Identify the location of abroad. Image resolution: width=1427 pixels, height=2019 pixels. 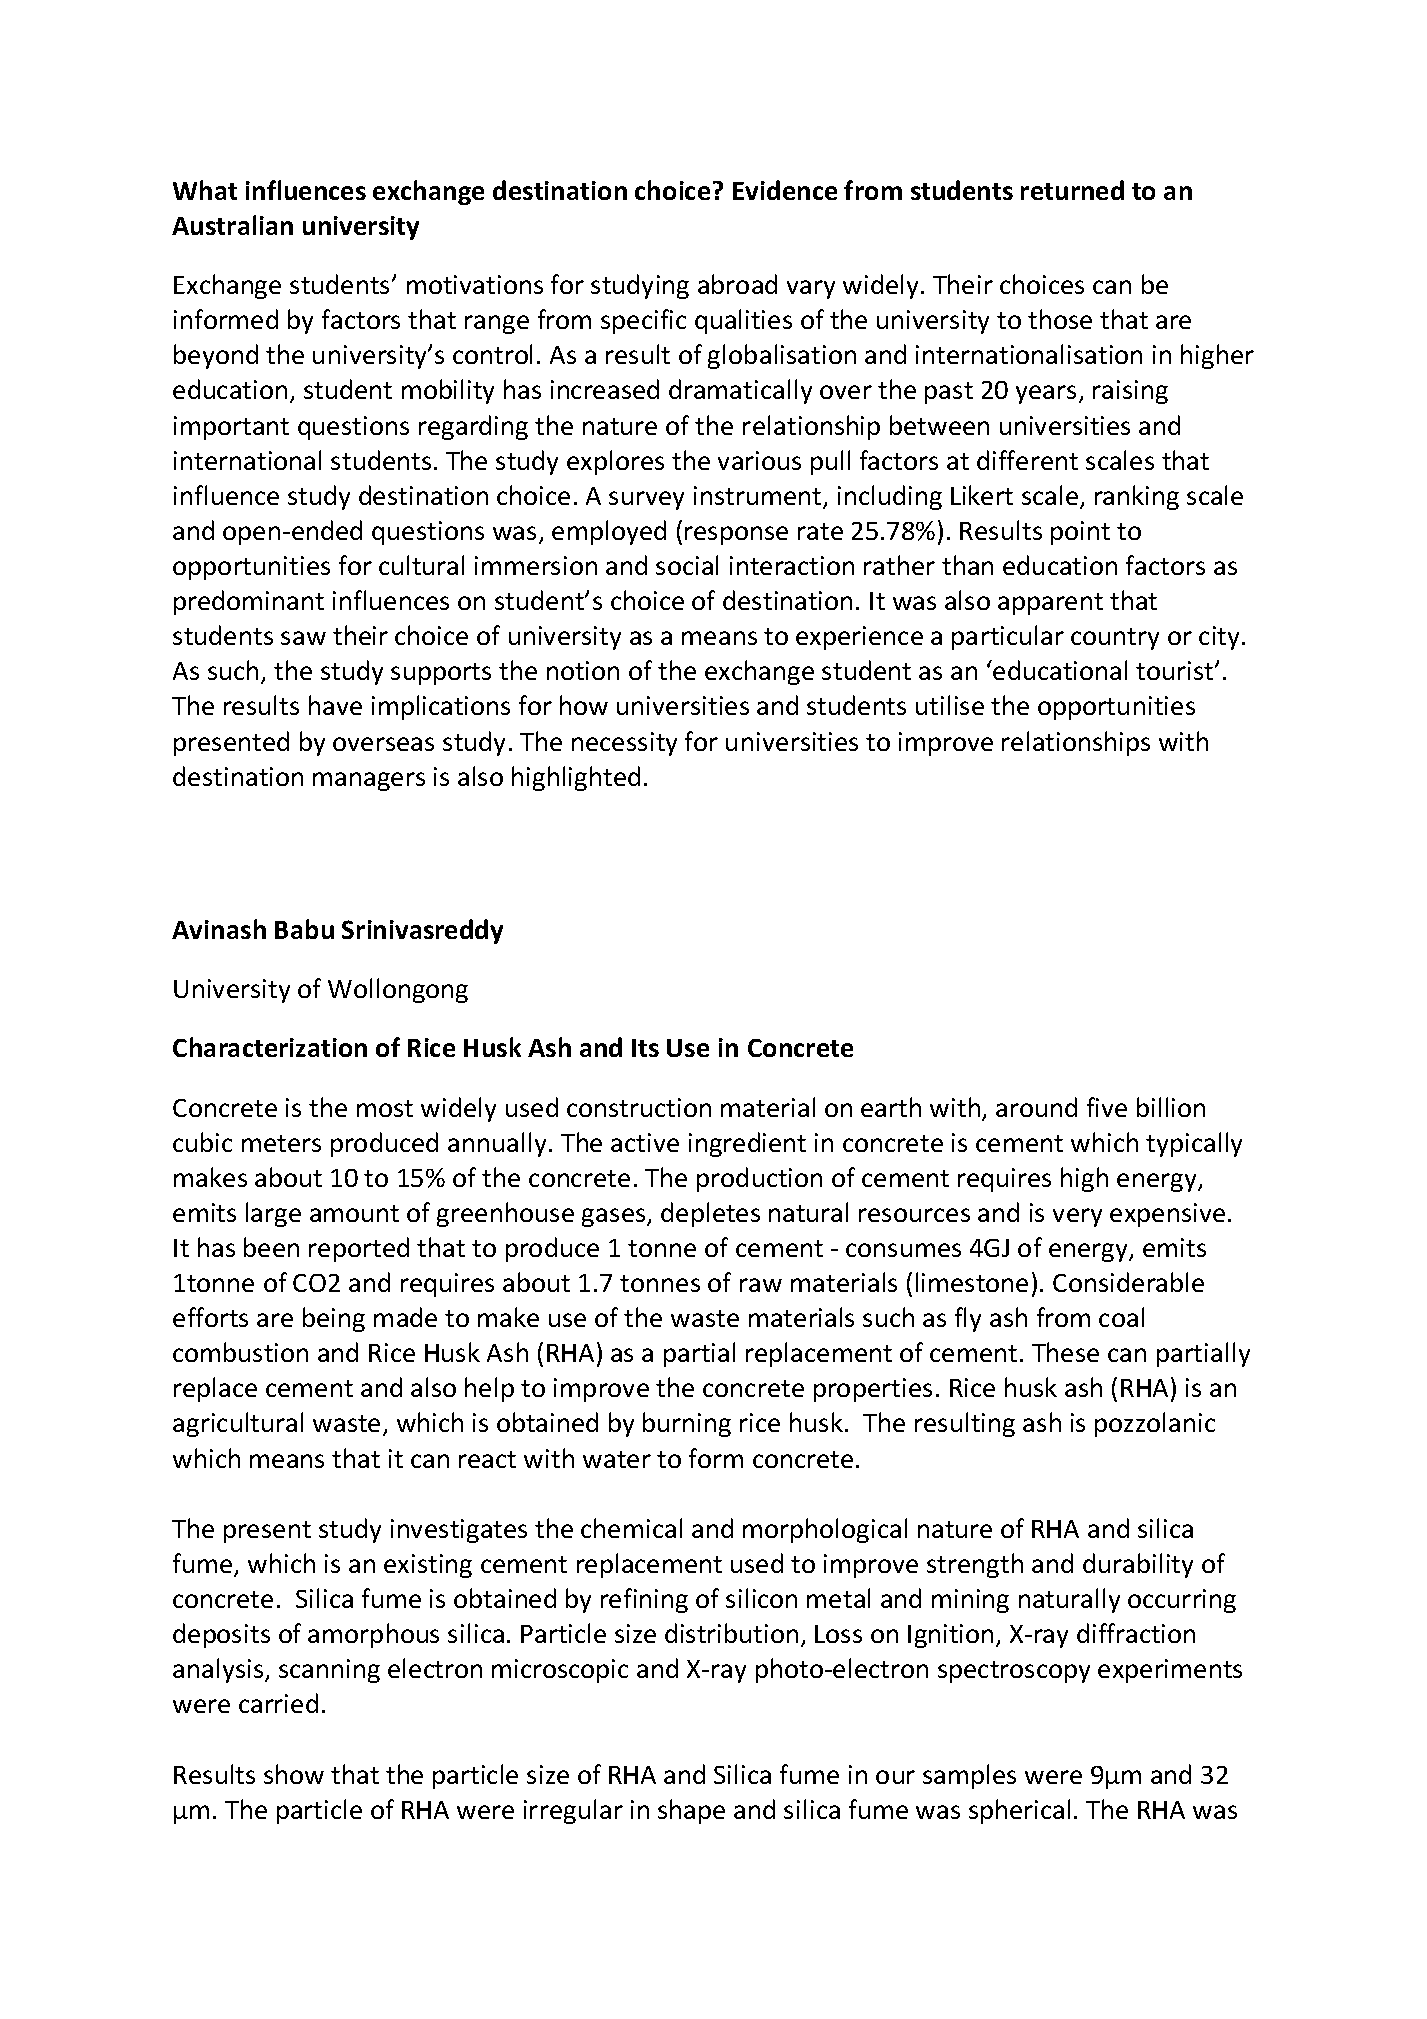
(737, 284).
